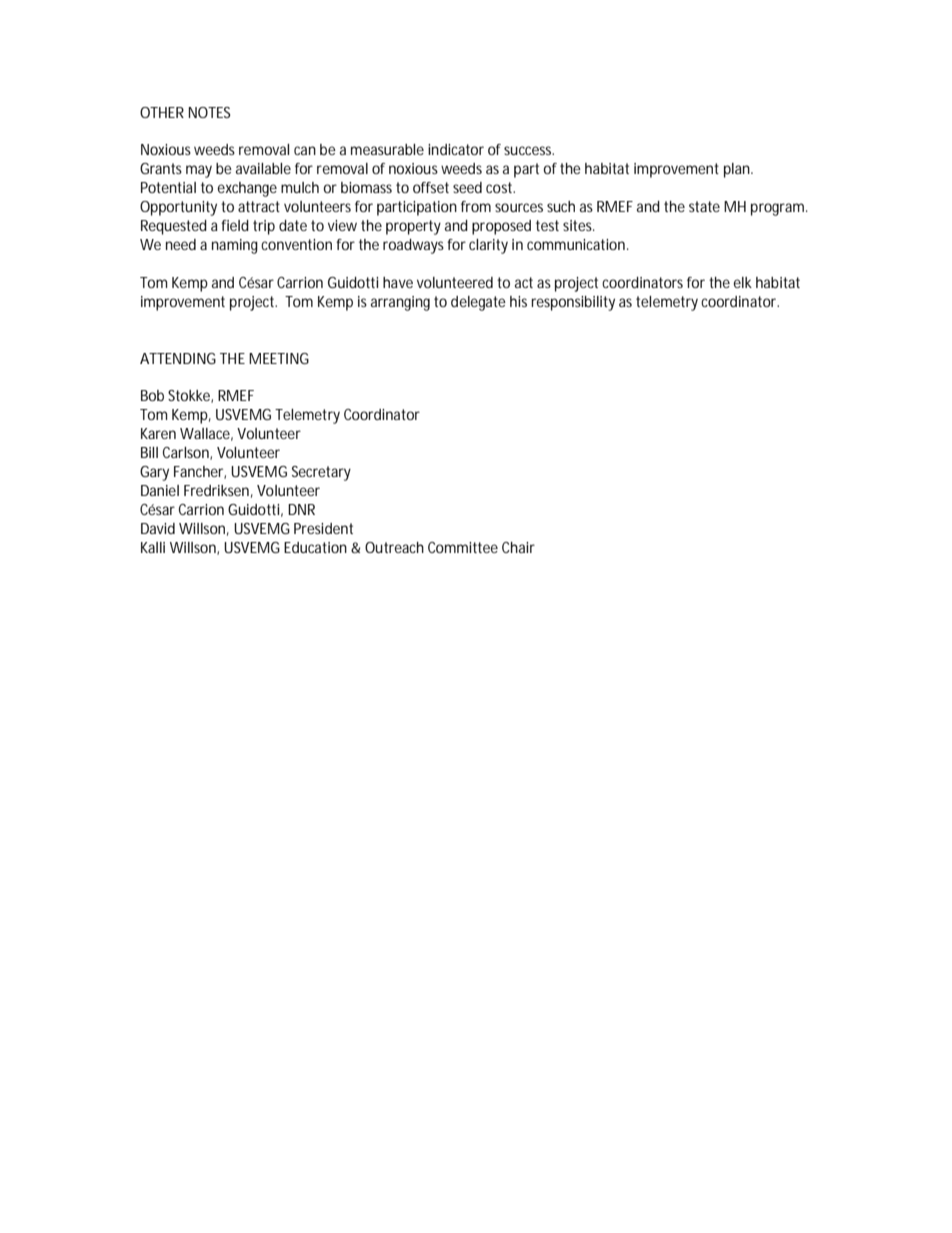 This screenshot has width=952, height=1233. I want to click on NOTES, so click(210, 112).
